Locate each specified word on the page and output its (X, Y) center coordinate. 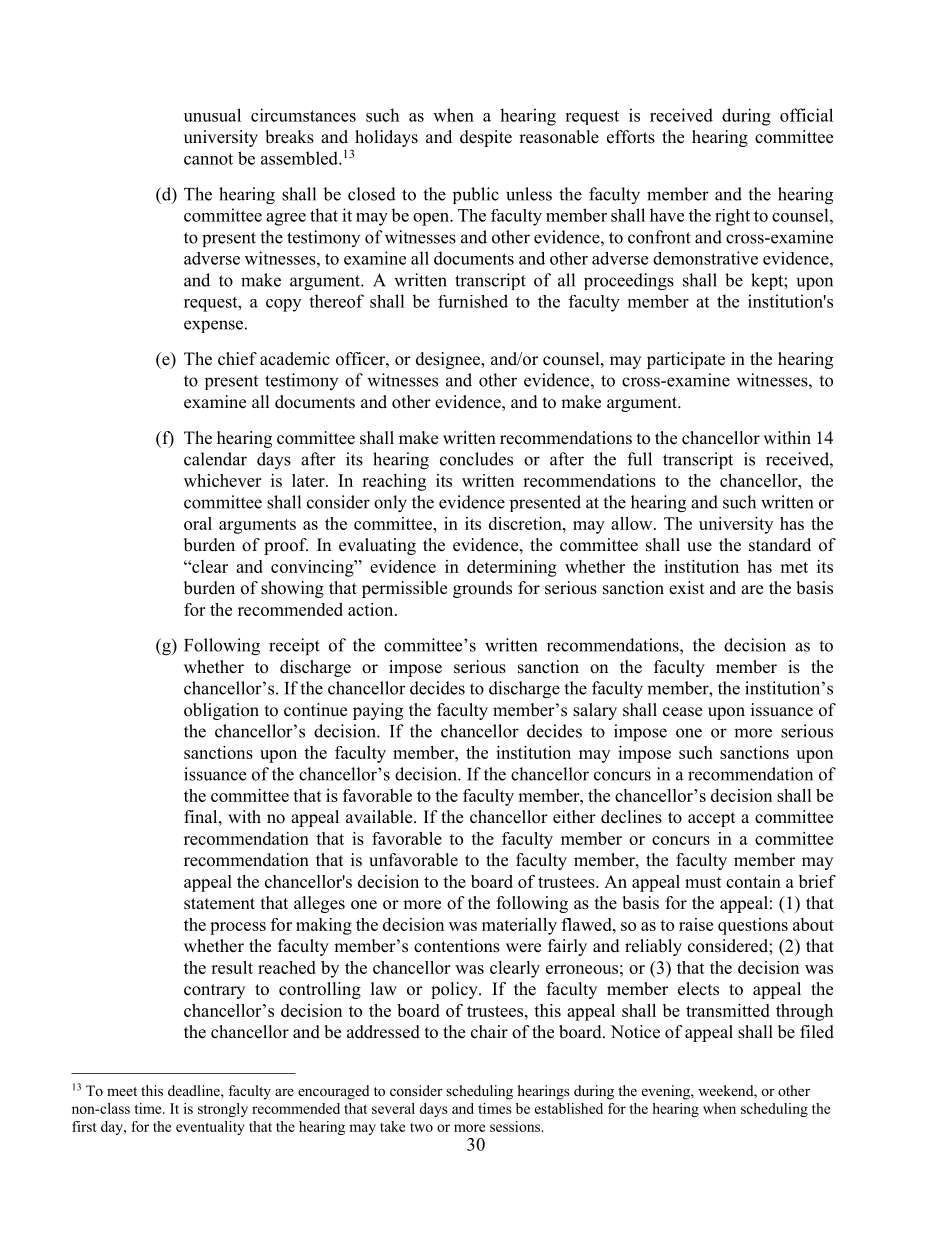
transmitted (728, 1010)
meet (122, 1091)
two (421, 1127)
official (806, 115)
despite (486, 138)
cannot (208, 159)
